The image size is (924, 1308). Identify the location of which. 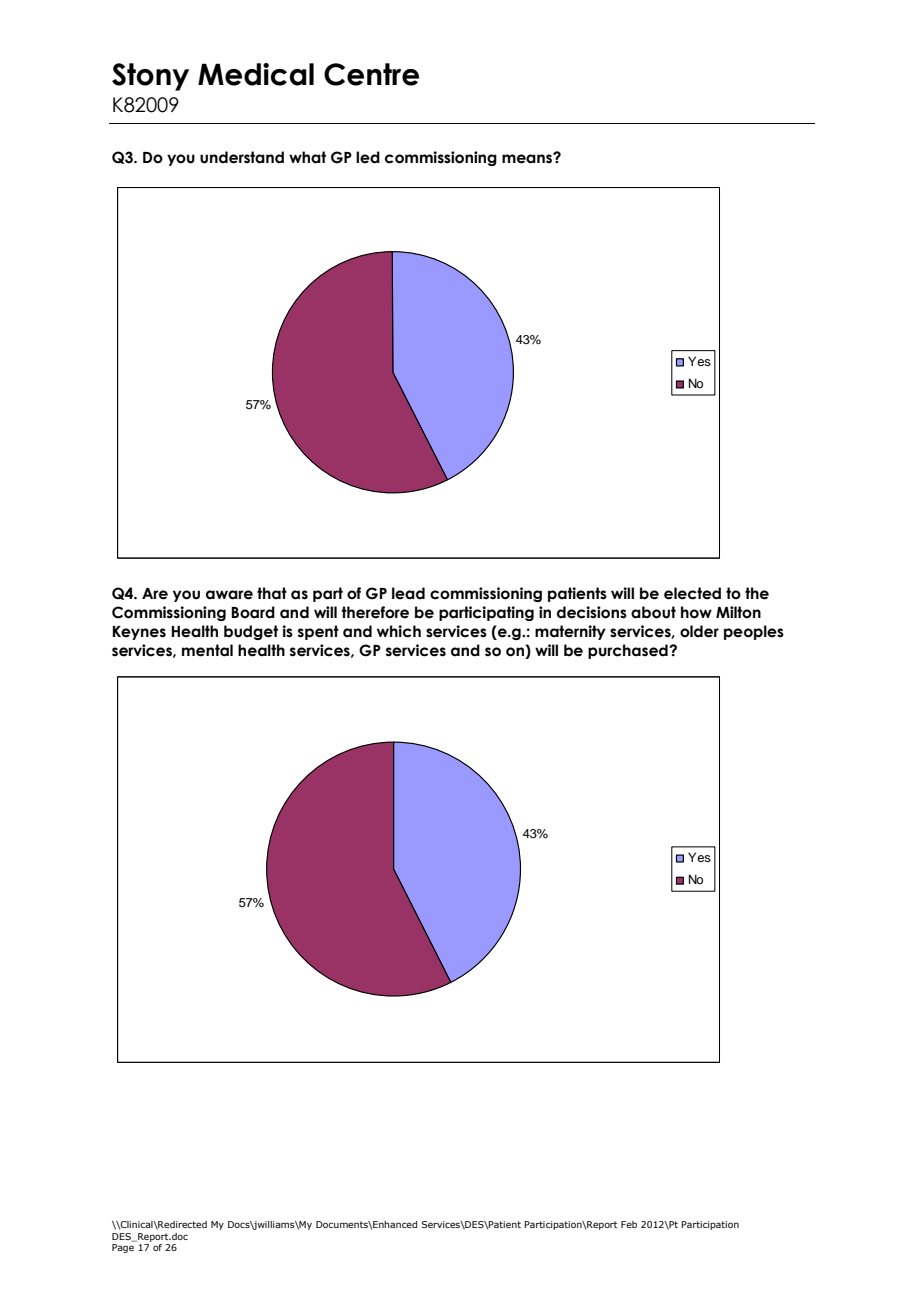
(399, 631).
